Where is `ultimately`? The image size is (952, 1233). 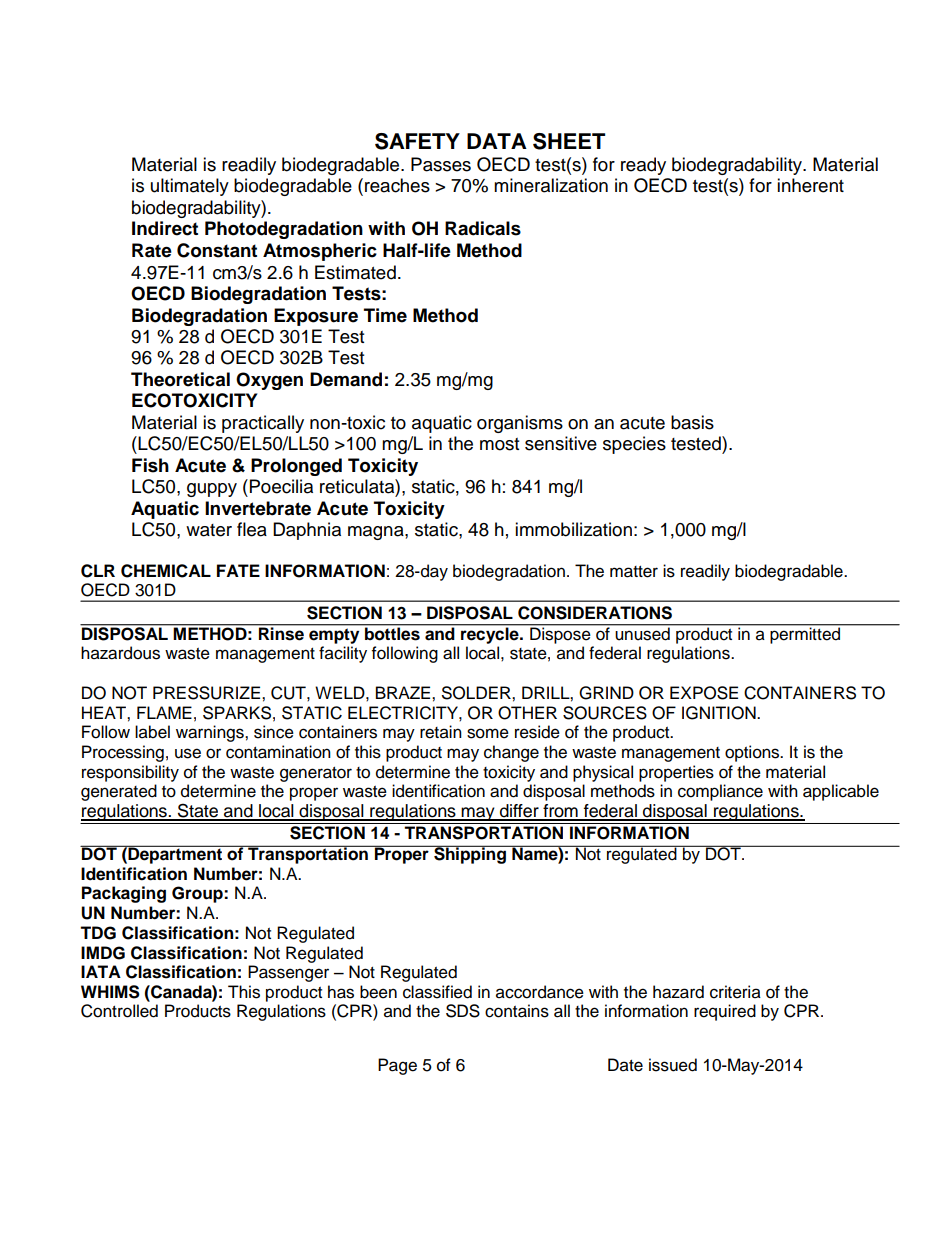
ultimately is located at coordinates (190, 187).
